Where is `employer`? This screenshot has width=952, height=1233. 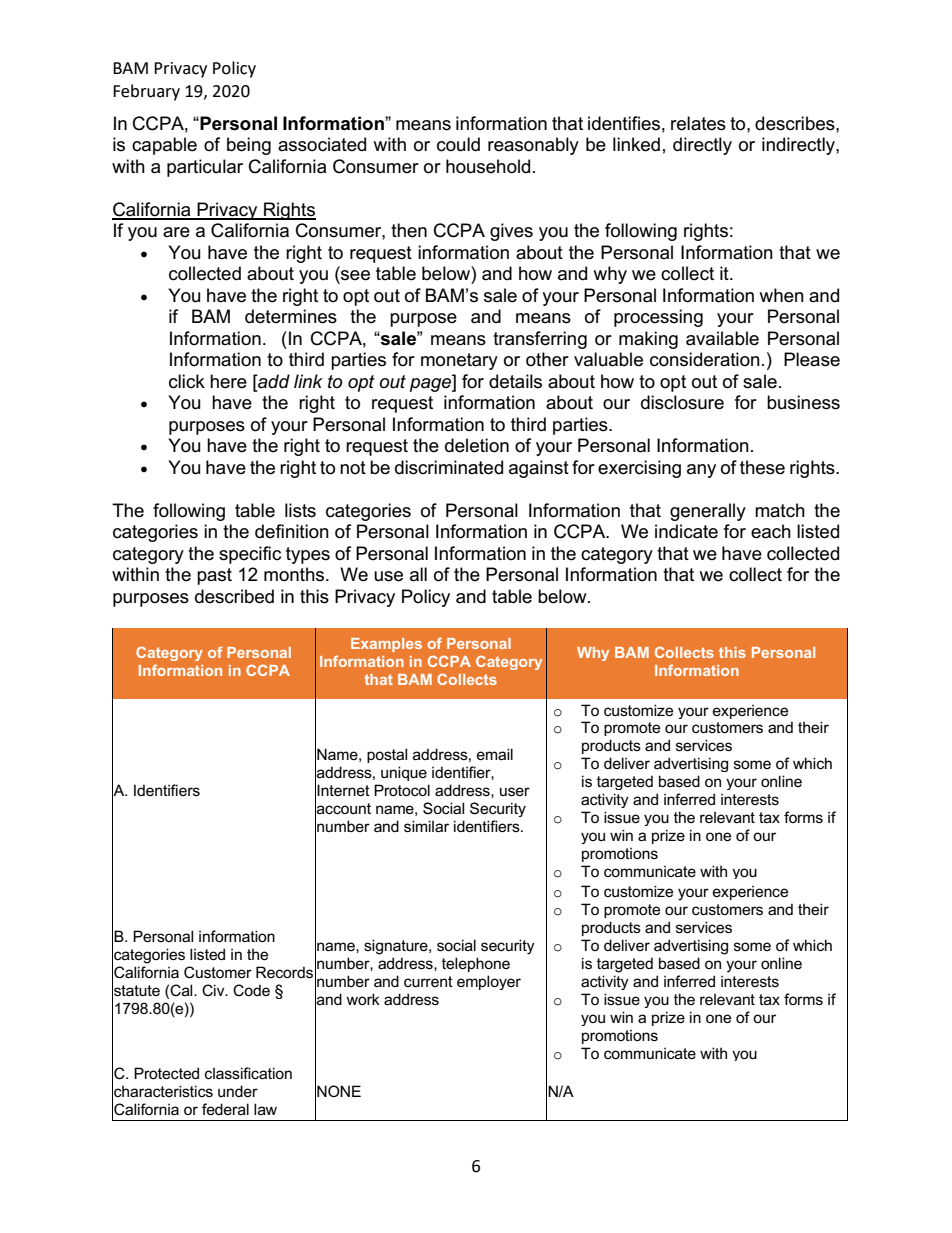
employer is located at coordinates (489, 982).
